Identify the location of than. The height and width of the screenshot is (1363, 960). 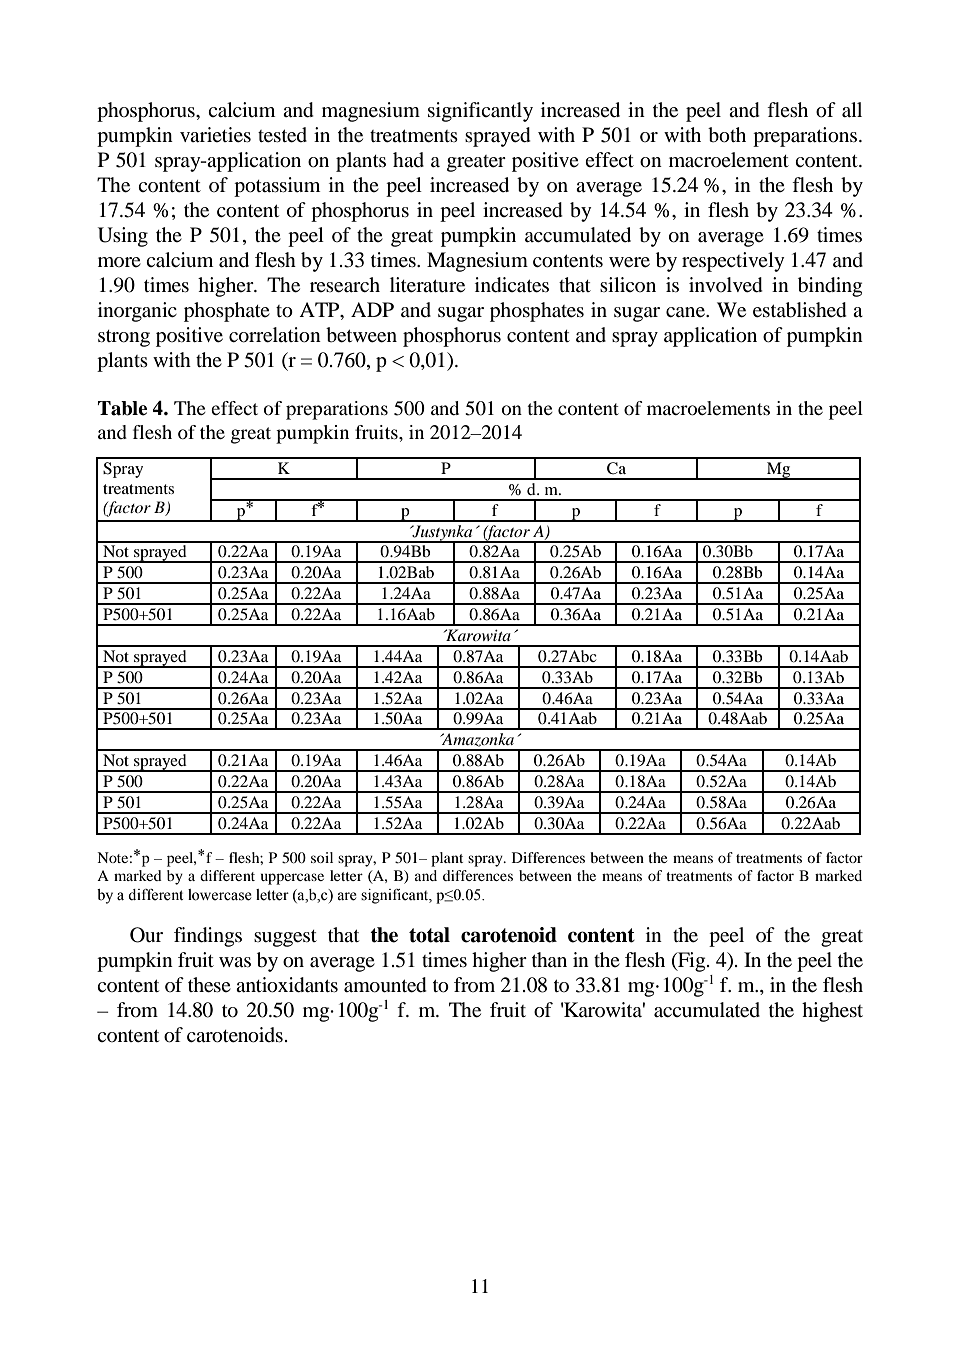
(549, 959).
